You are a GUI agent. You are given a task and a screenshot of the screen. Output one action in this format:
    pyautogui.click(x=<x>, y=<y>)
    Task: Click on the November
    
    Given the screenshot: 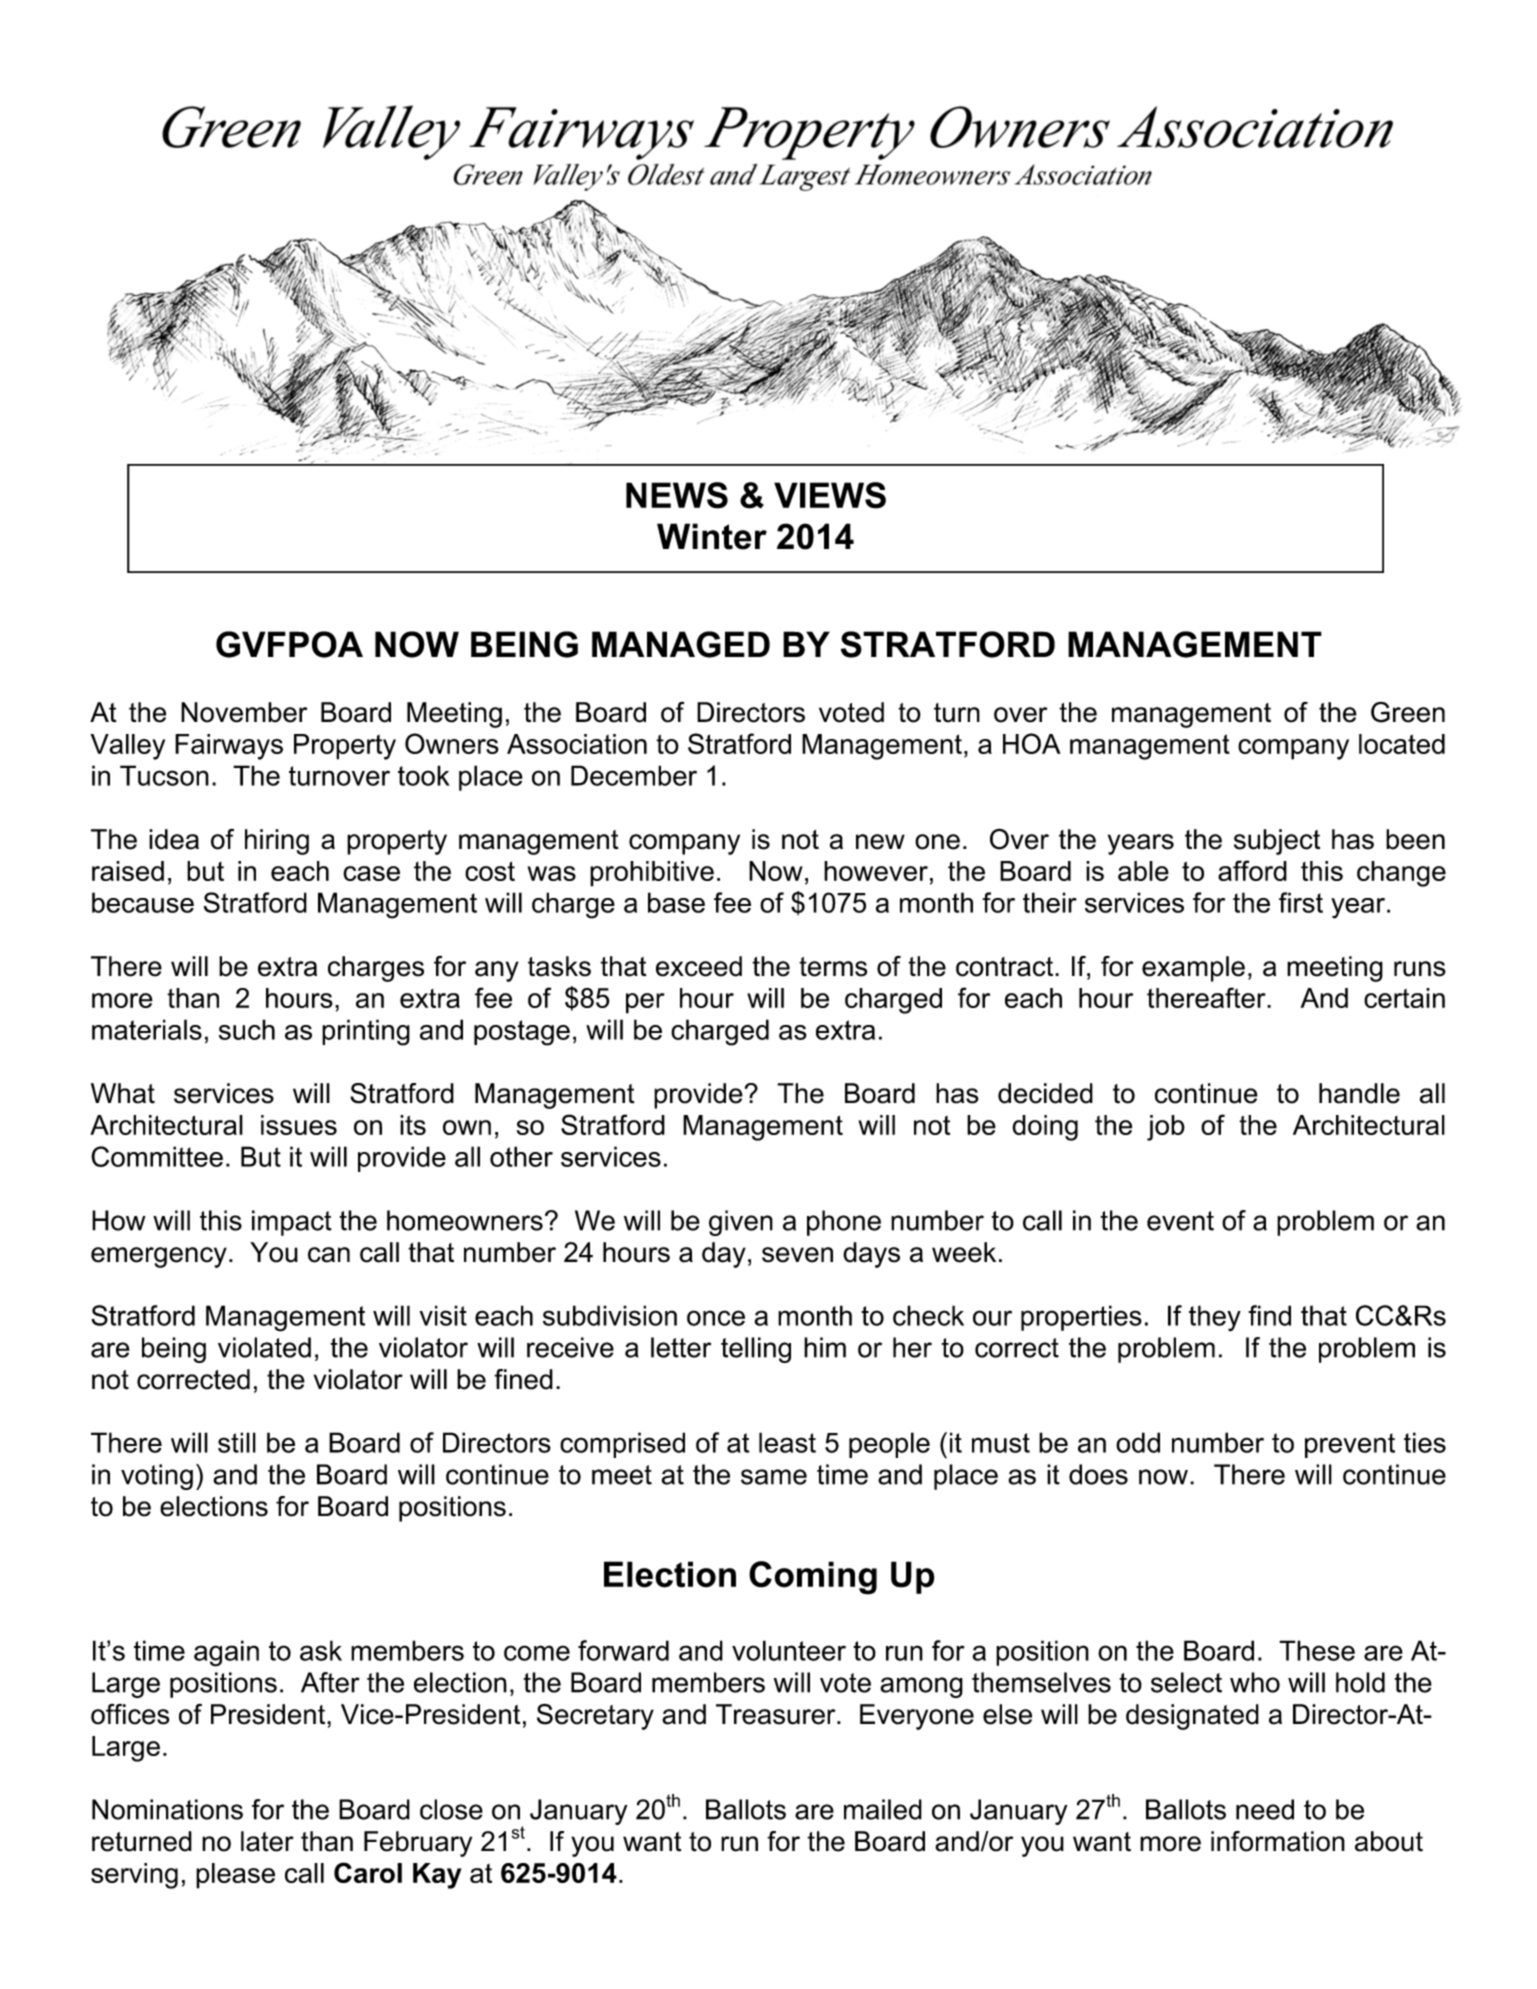 What is the action you would take?
    pyautogui.click(x=244, y=712)
